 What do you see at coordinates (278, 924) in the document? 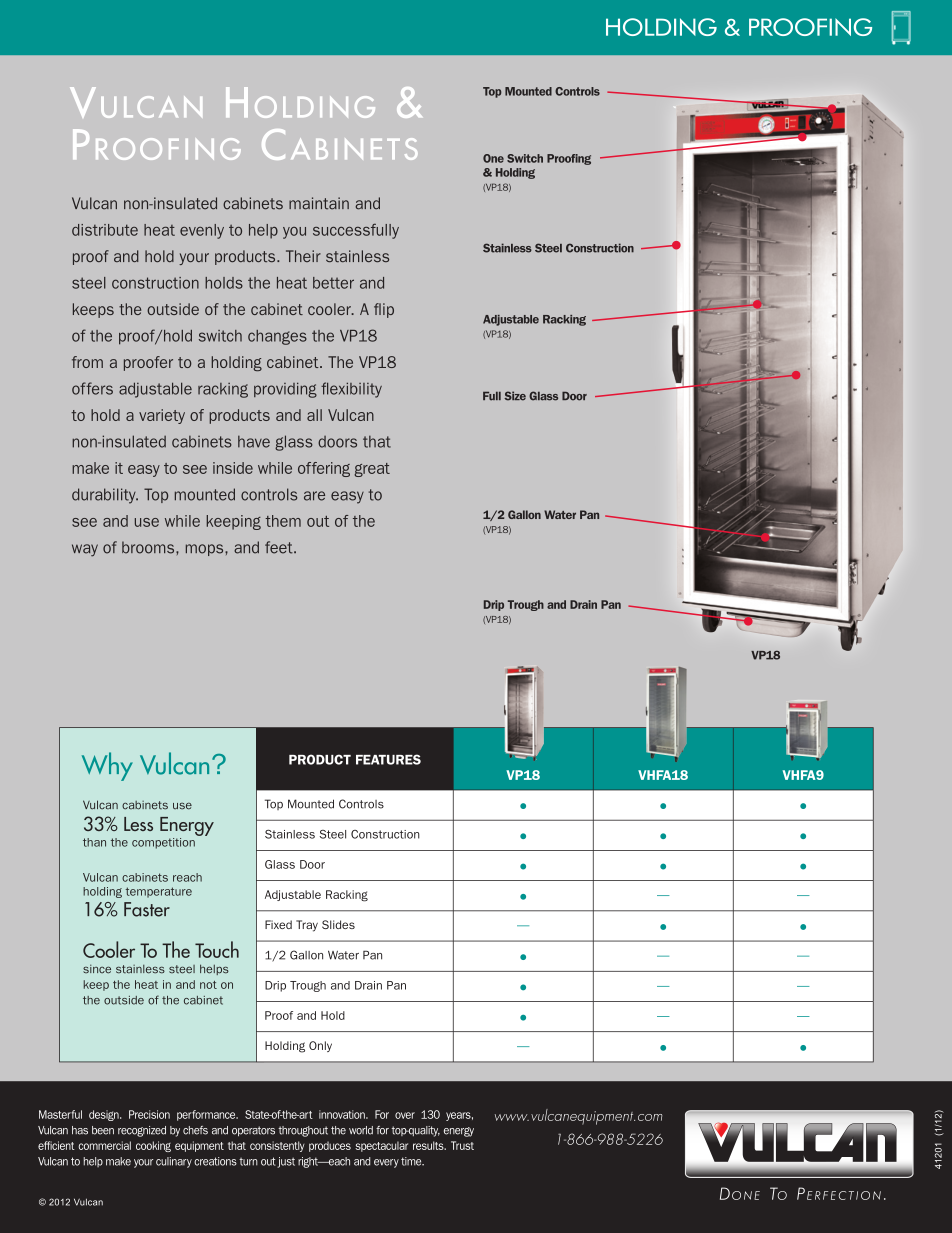
I see `Fixed` at bounding box center [278, 924].
